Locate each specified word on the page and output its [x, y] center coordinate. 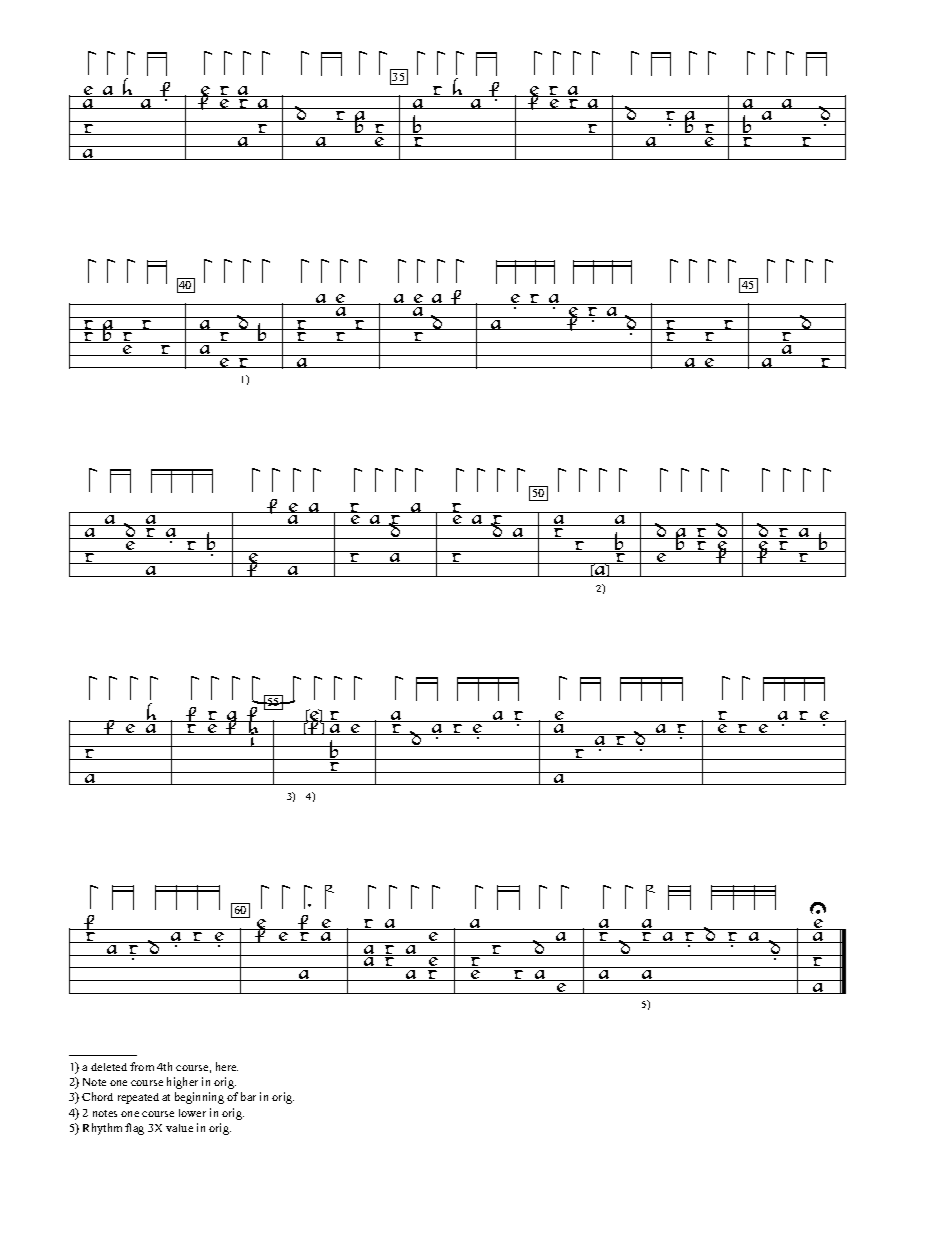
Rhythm [102, 1129]
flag [134, 1129]
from [142, 1066]
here [227, 1066]
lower [192, 1113]
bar [248, 1096]
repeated [138, 1098]
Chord [97, 1096]
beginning [199, 1098]
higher [182, 1083]
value [179, 1128]
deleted [109, 1067]
